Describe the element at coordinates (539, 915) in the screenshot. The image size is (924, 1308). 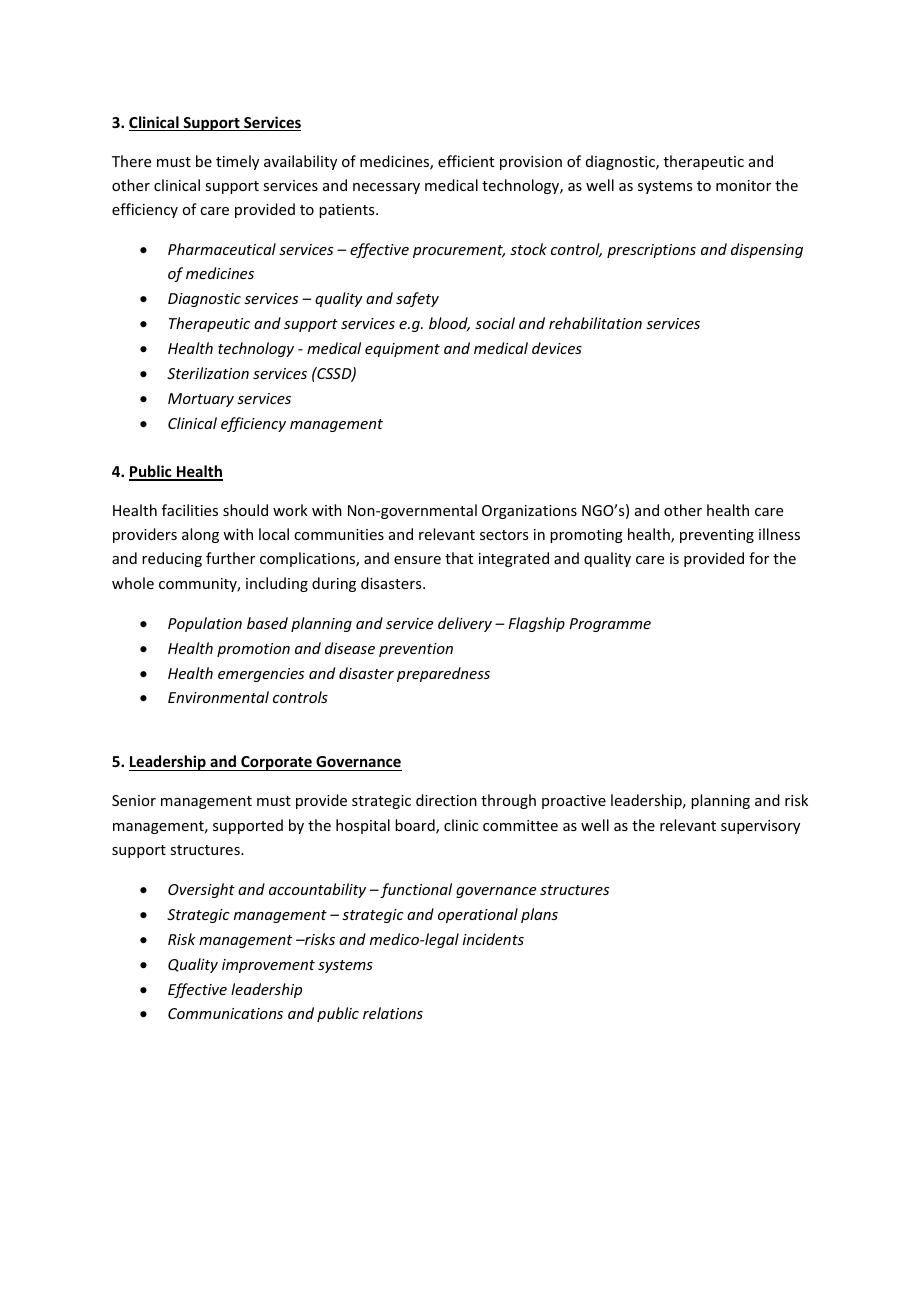
I see `plans` at that location.
